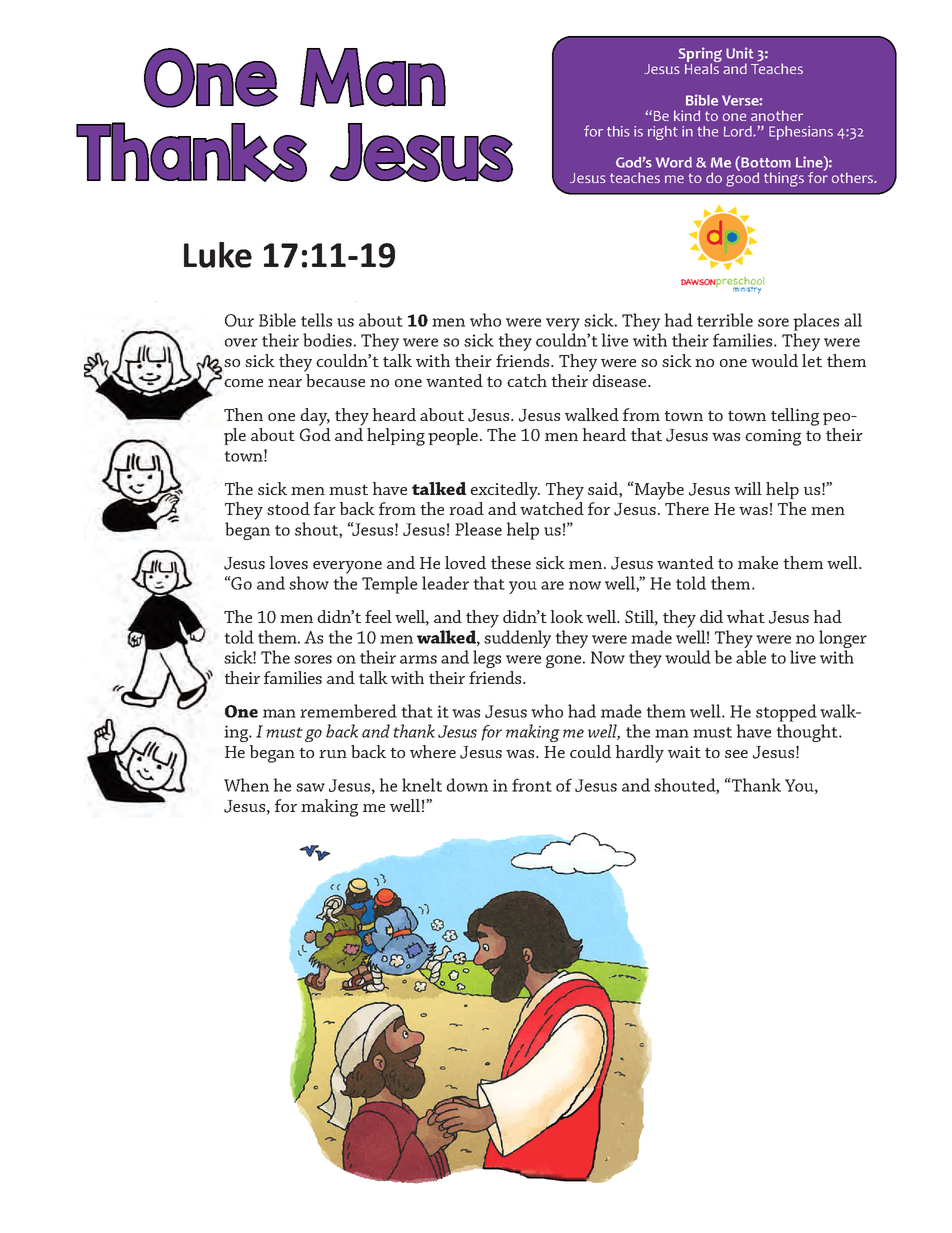 The width and height of the screenshot is (952, 1233). What do you see at coordinates (740, 53) in the screenshot?
I see `Unit` at bounding box center [740, 53].
